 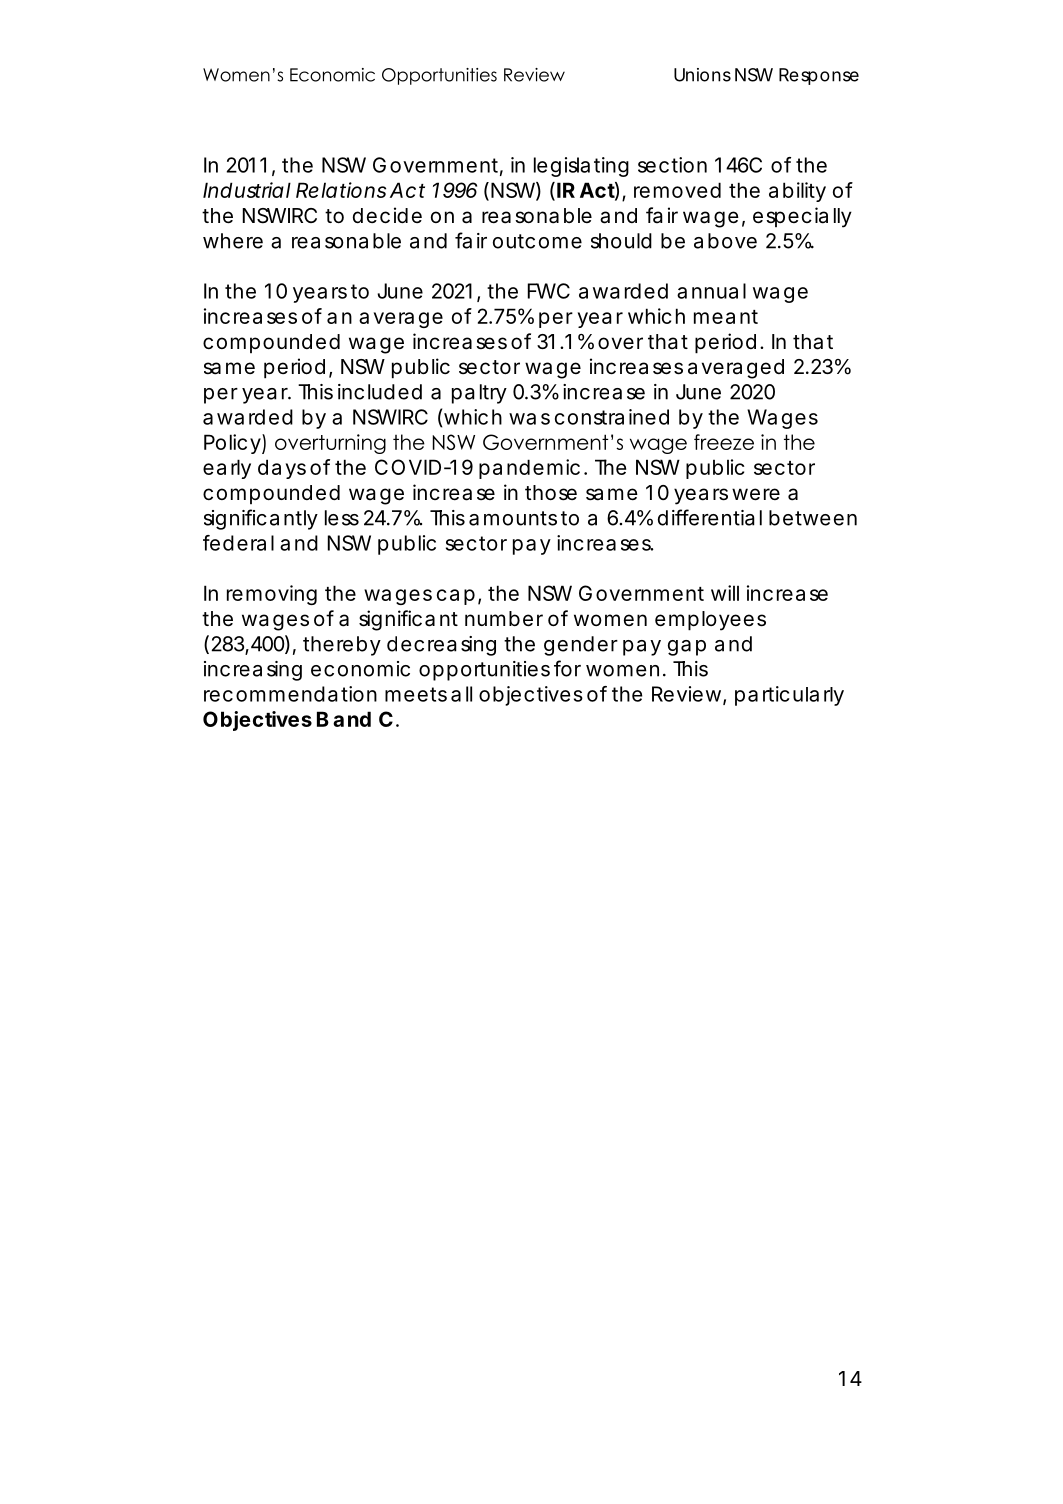 What do you see at coordinates (247, 190) in the document?
I see `Industrial` at bounding box center [247, 190].
